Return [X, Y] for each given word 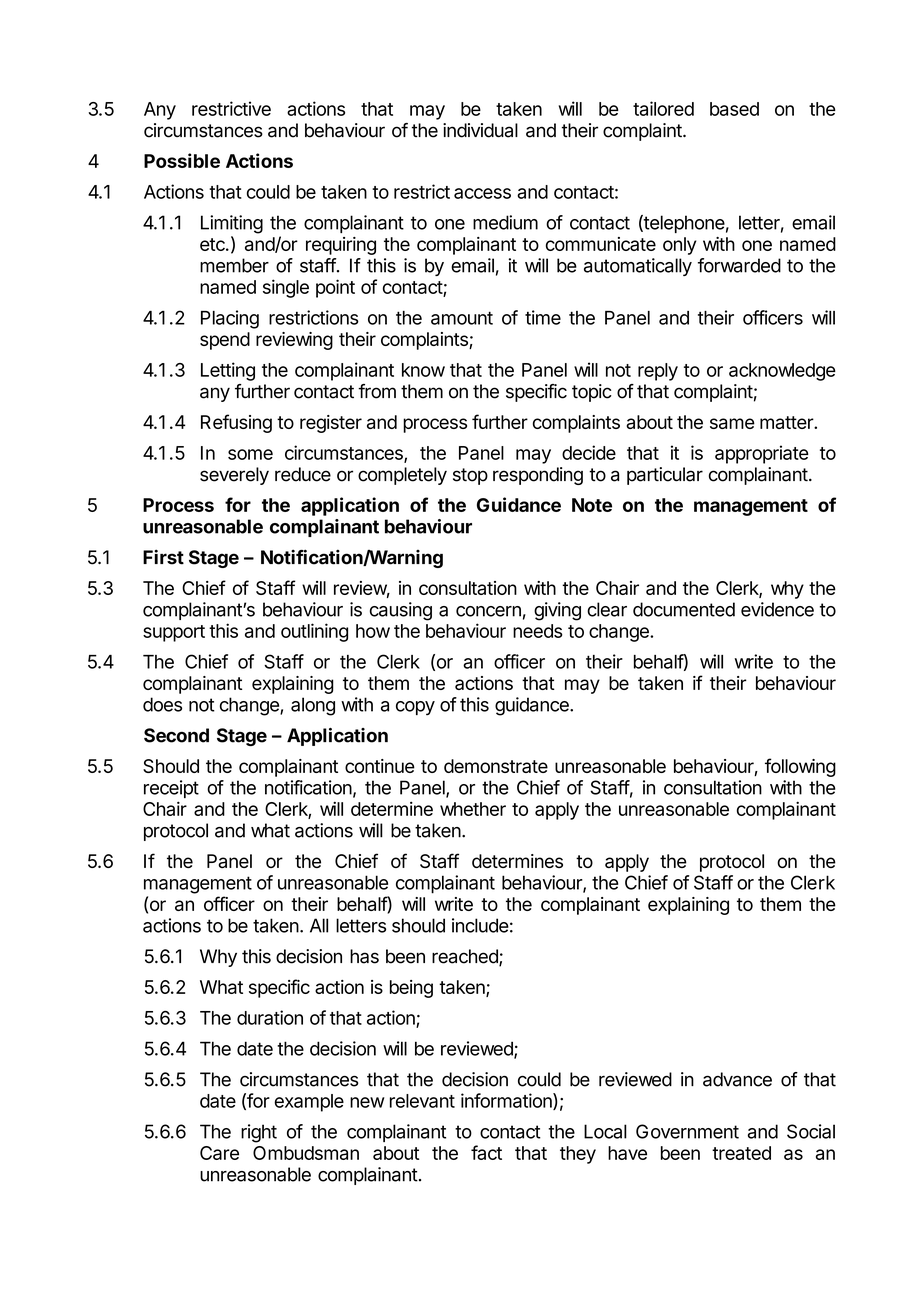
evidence [777, 609]
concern [488, 611]
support [174, 633]
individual [480, 130]
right [259, 1133]
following [800, 767]
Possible [182, 160]
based [734, 109]
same [732, 423]
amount [462, 318]
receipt [171, 789]
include [480, 925]
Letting [228, 371]
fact [486, 1152]
